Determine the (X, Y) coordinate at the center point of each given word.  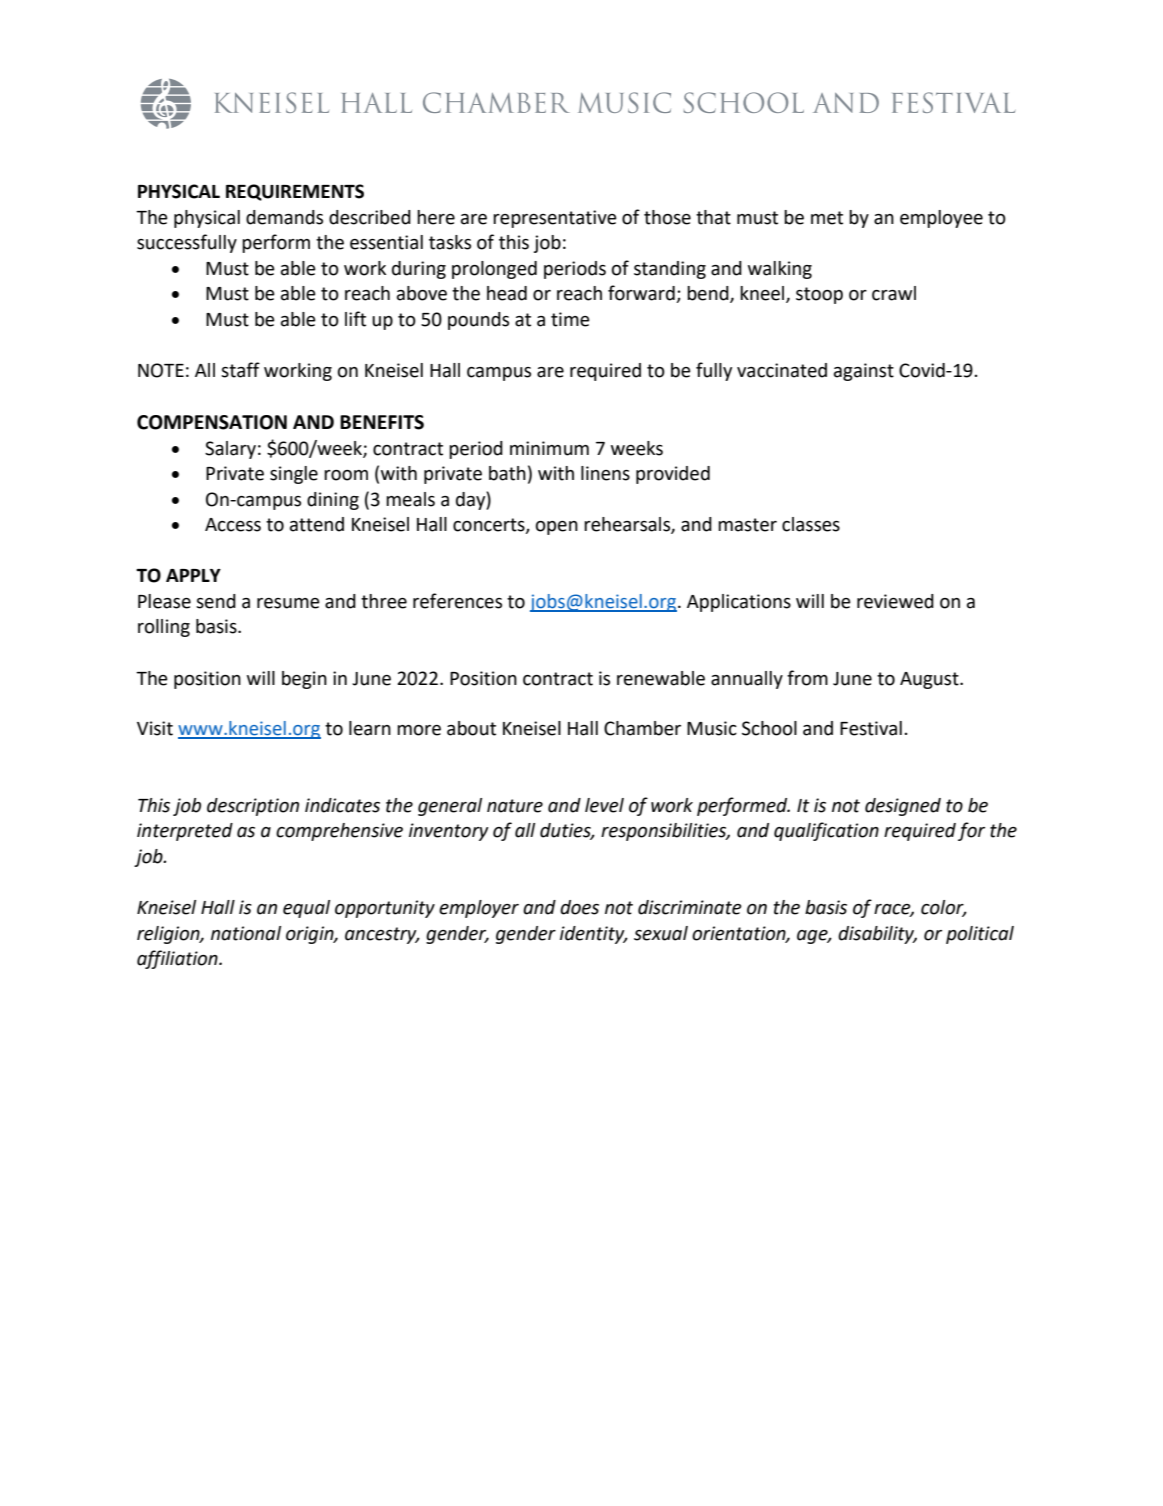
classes (811, 524)
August (930, 680)
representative (555, 219)
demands (284, 217)
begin (304, 680)
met (827, 218)
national (246, 933)
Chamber (642, 728)
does (579, 907)
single (294, 475)
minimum (549, 448)
